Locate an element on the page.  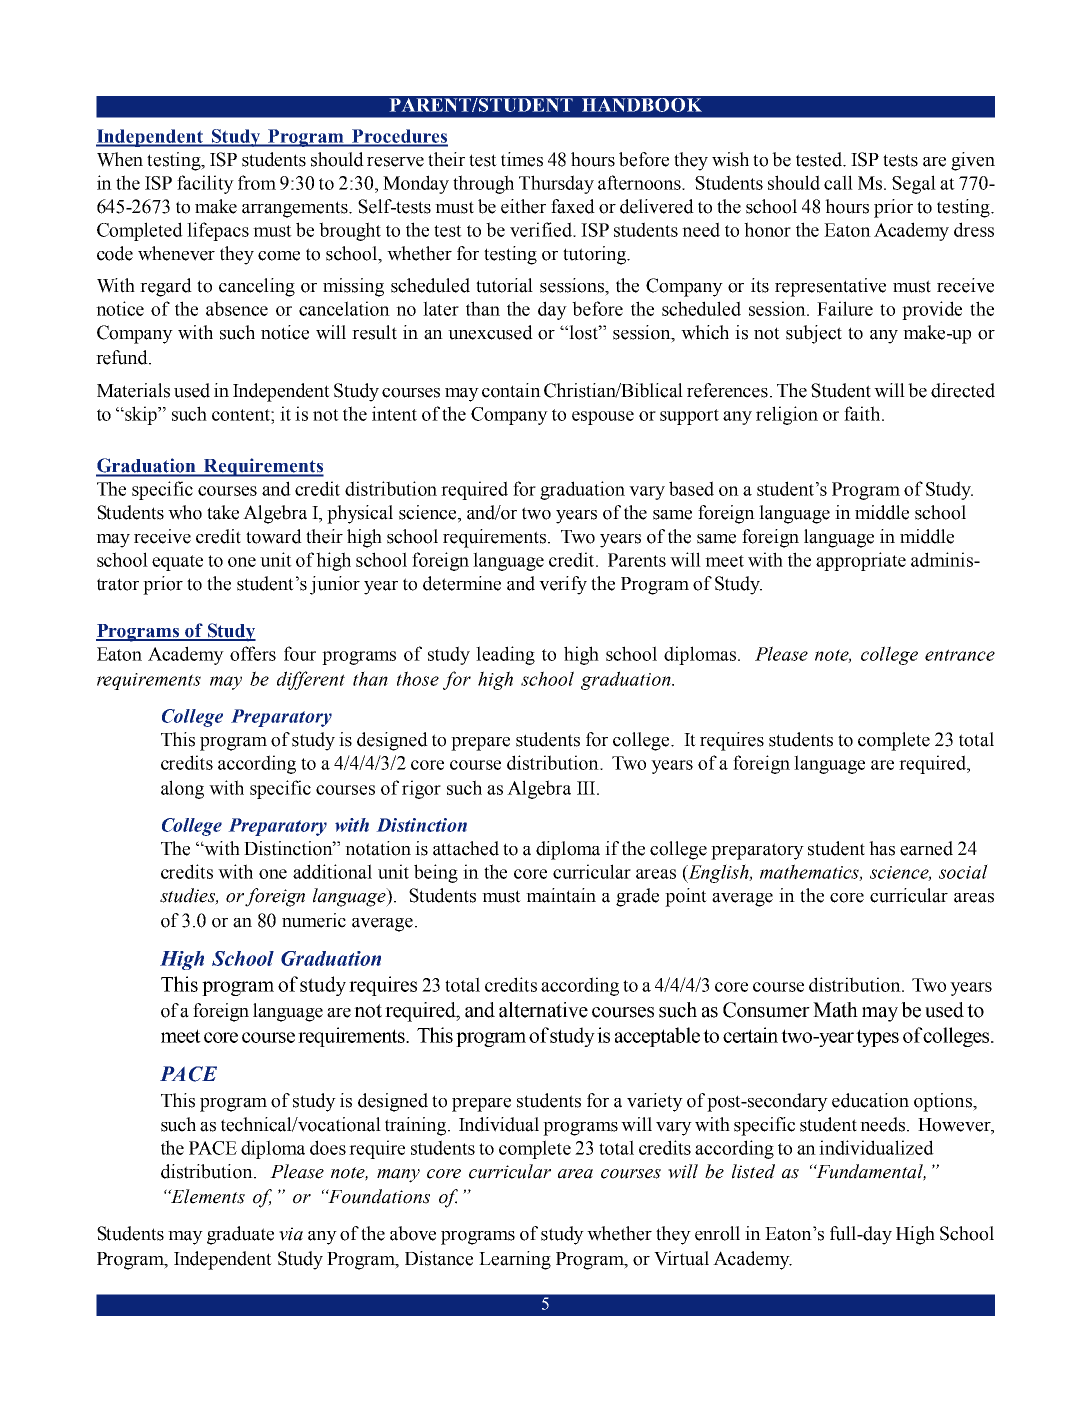
leading is located at coordinates (505, 655).
